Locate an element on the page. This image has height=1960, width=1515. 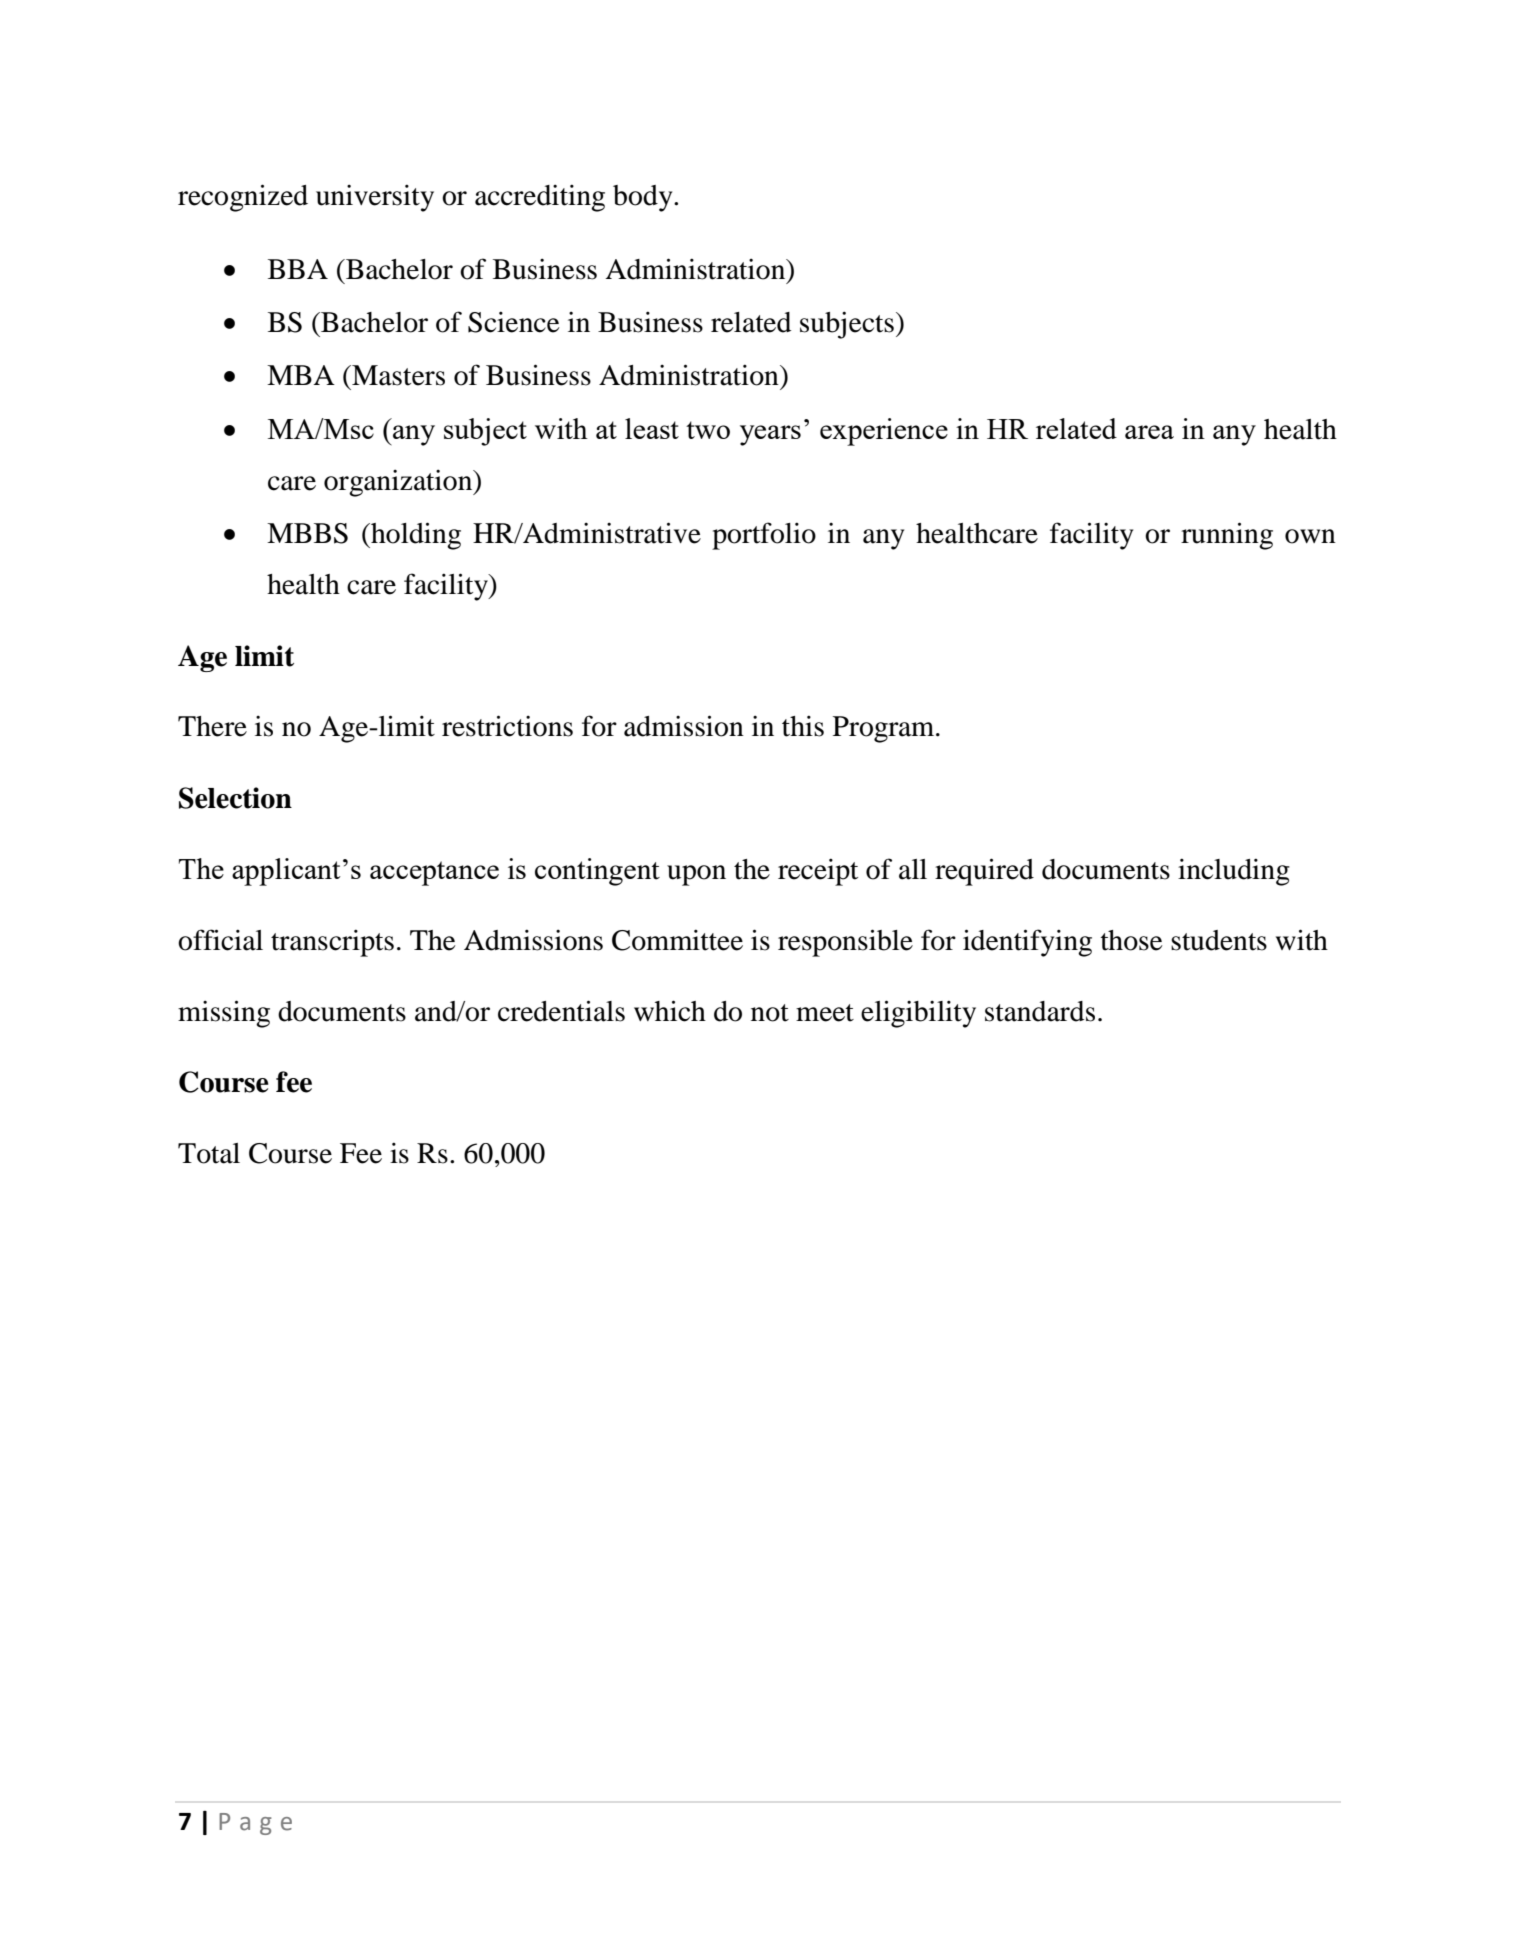
body is located at coordinates (644, 198).
